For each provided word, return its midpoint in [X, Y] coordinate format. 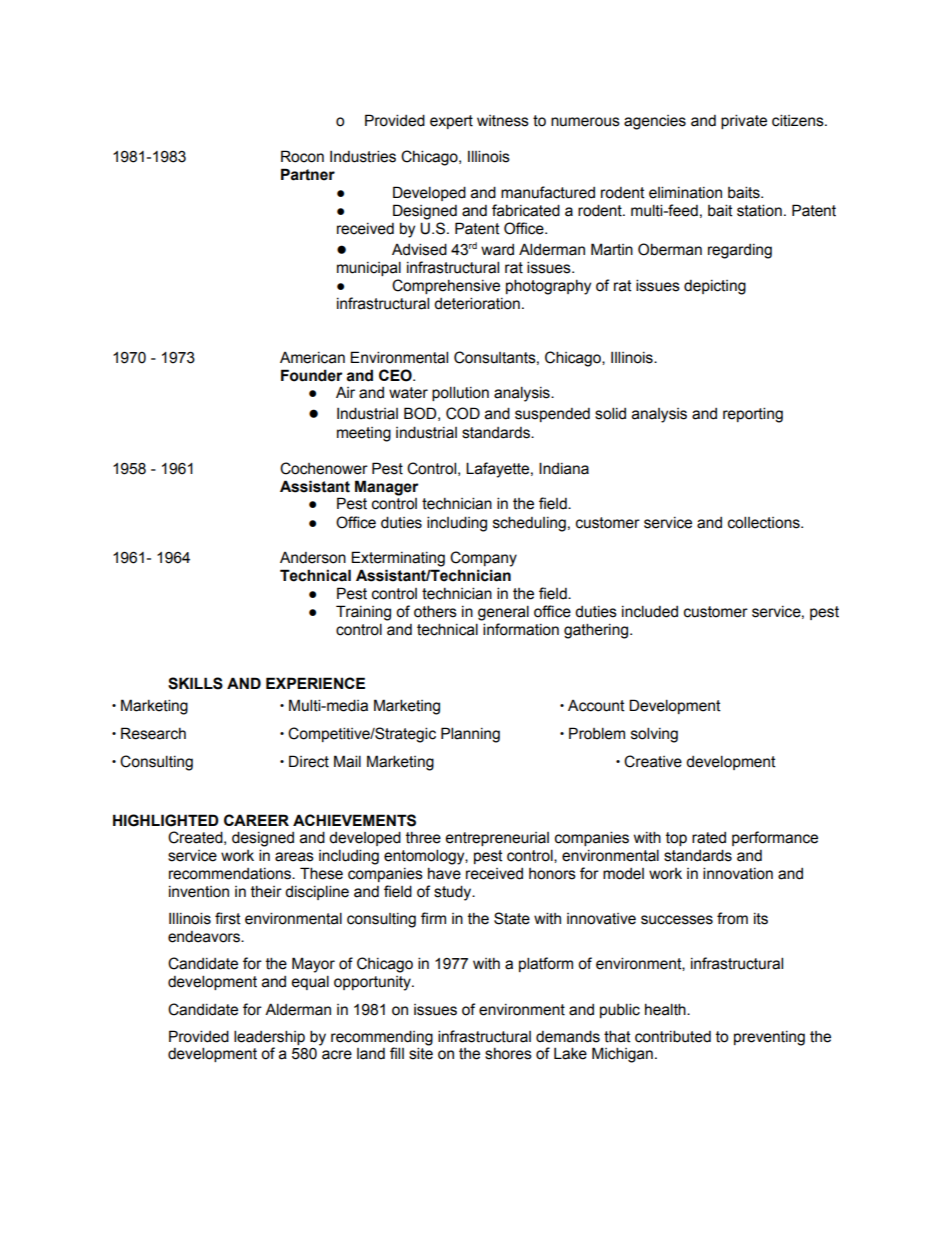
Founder [312, 375]
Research [153, 733]
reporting [753, 415]
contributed [673, 1036]
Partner [308, 174]
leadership [269, 1037]
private [744, 121]
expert [451, 122]
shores [508, 1054]
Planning [470, 735]
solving [654, 735]
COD [463, 413]
